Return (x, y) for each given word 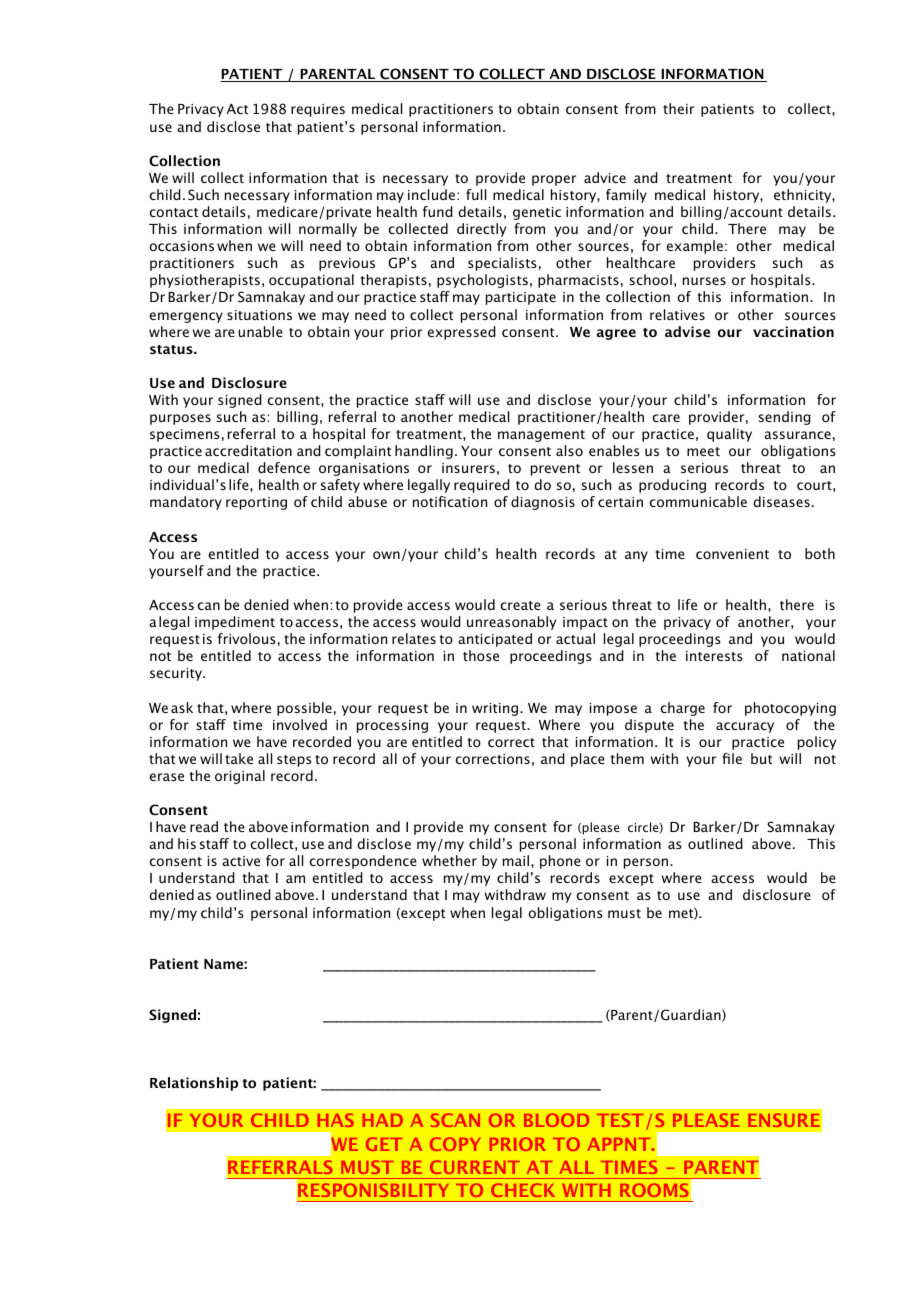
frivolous (247, 638)
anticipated (495, 640)
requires (318, 110)
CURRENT (475, 1167)
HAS (336, 1120)
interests (714, 656)
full (476, 194)
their (678, 108)
